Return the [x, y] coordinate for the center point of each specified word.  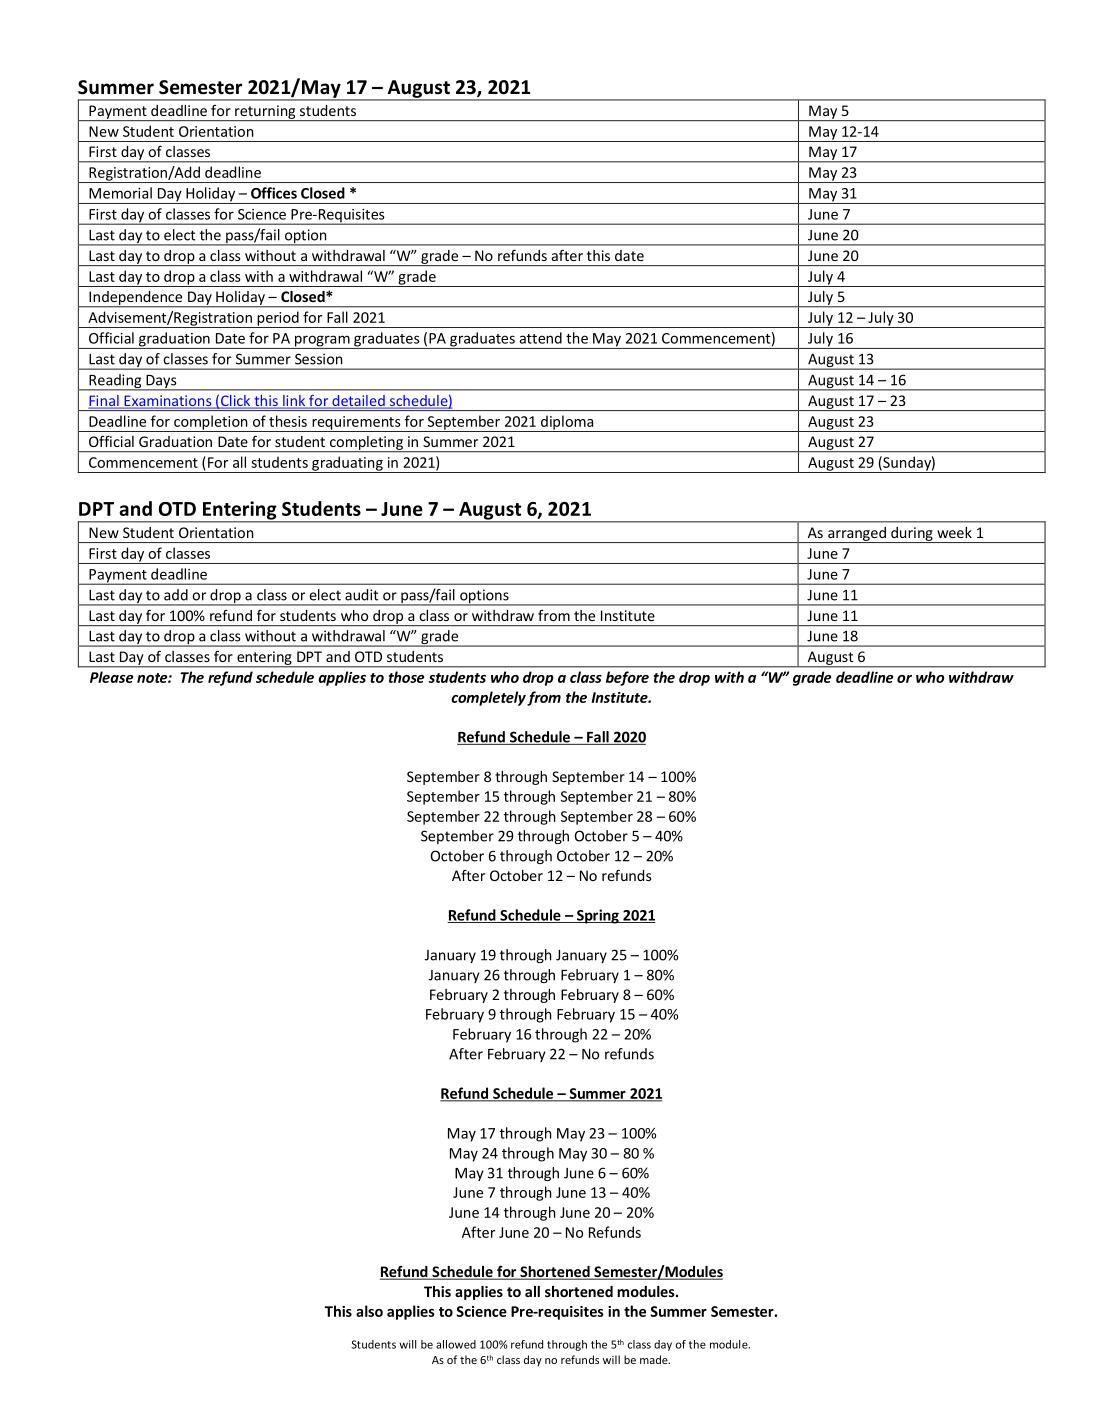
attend [540, 338]
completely [488, 698]
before [627, 678]
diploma [567, 423]
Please [111, 677]
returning [265, 113]
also [369, 1311]
